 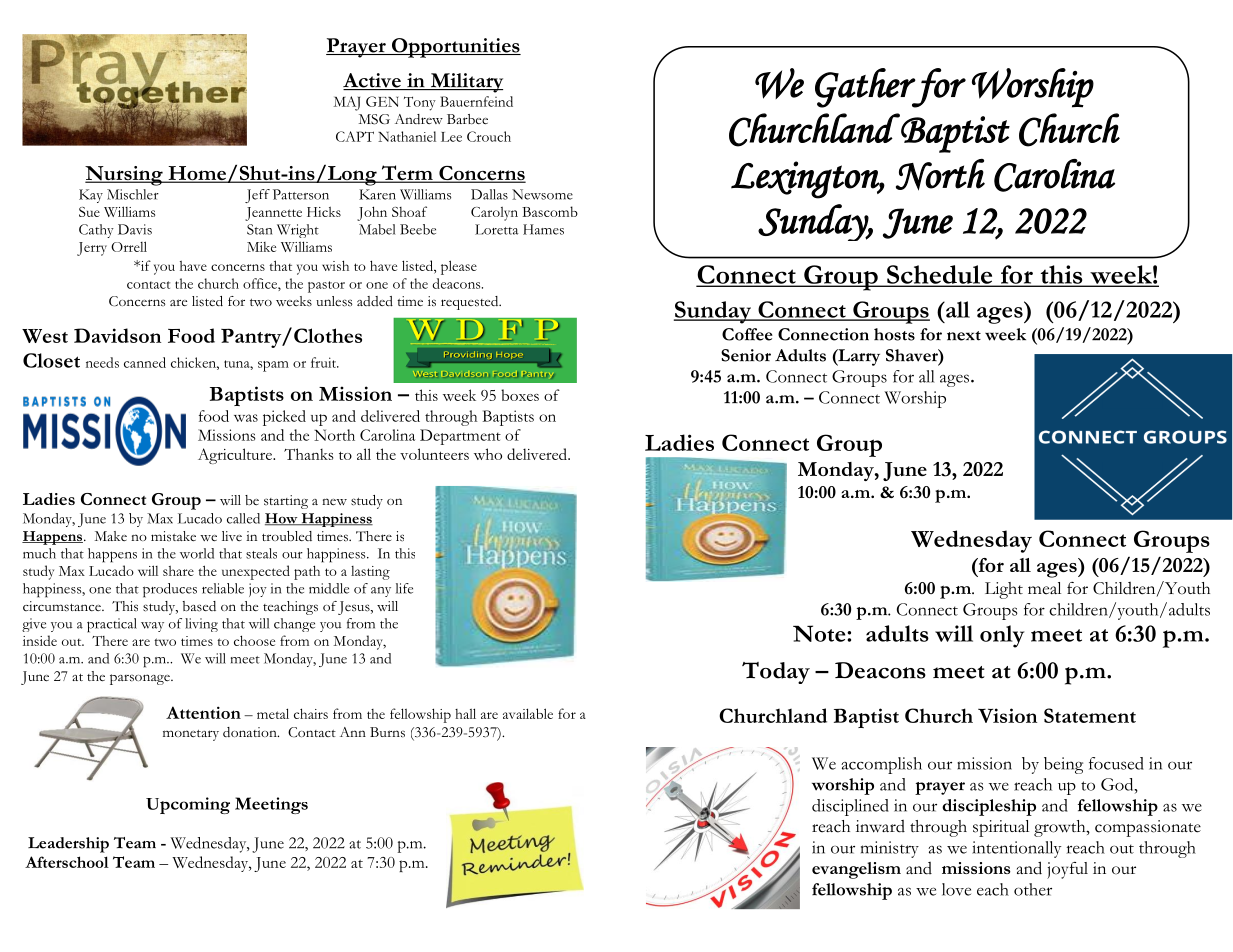 I want to click on Schedule, so click(x=940, y=275).
